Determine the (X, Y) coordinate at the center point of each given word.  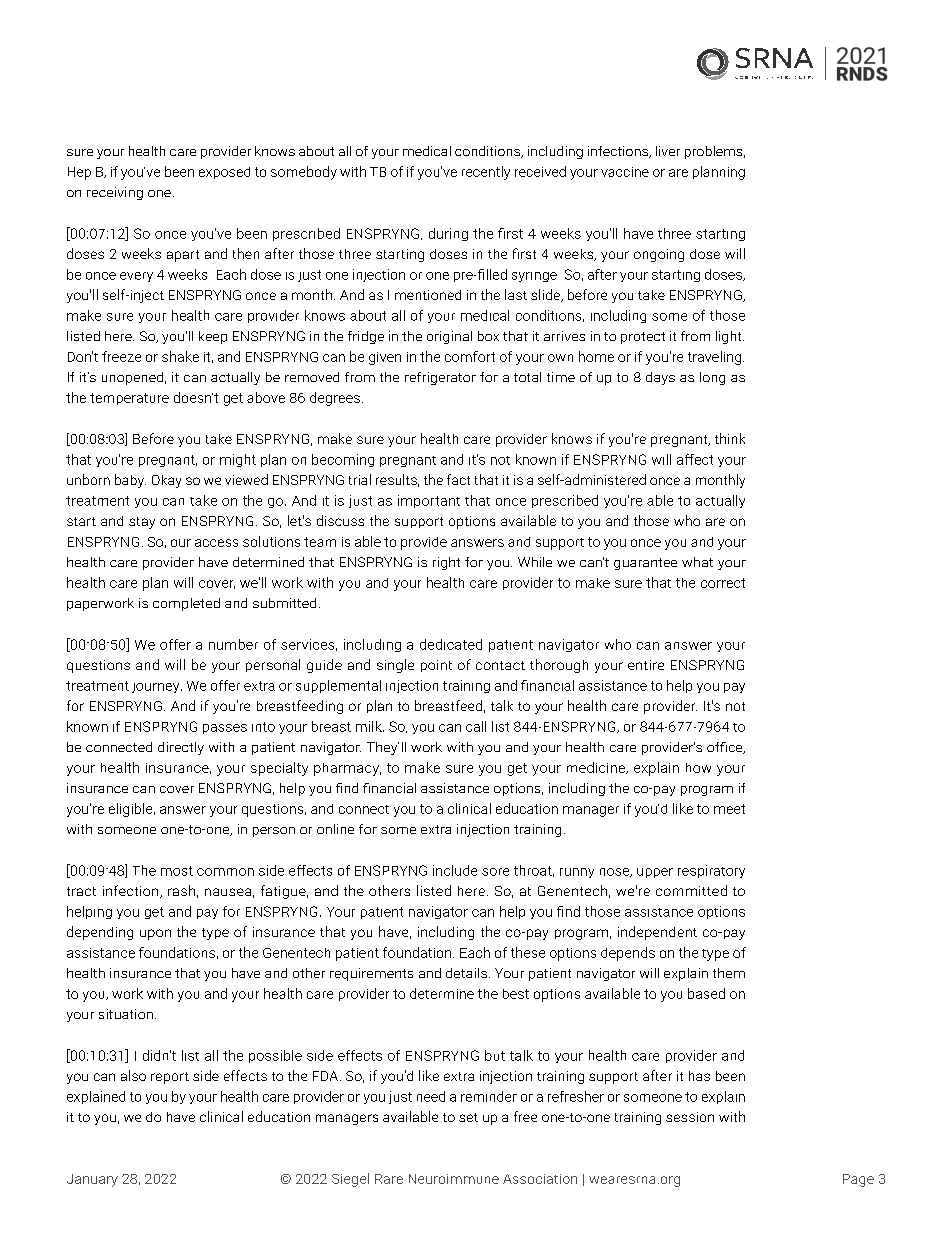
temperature (129, 399)
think (730, 438)
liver (668, 151)
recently (486, 173)
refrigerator (440, 378)
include (455, 870)
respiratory (711, 871)
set (468, 1117)
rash (181, 890)
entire (646, 665)
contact (500, 665)
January (92, 1180)
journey (157, 688)
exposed (224, 173)
